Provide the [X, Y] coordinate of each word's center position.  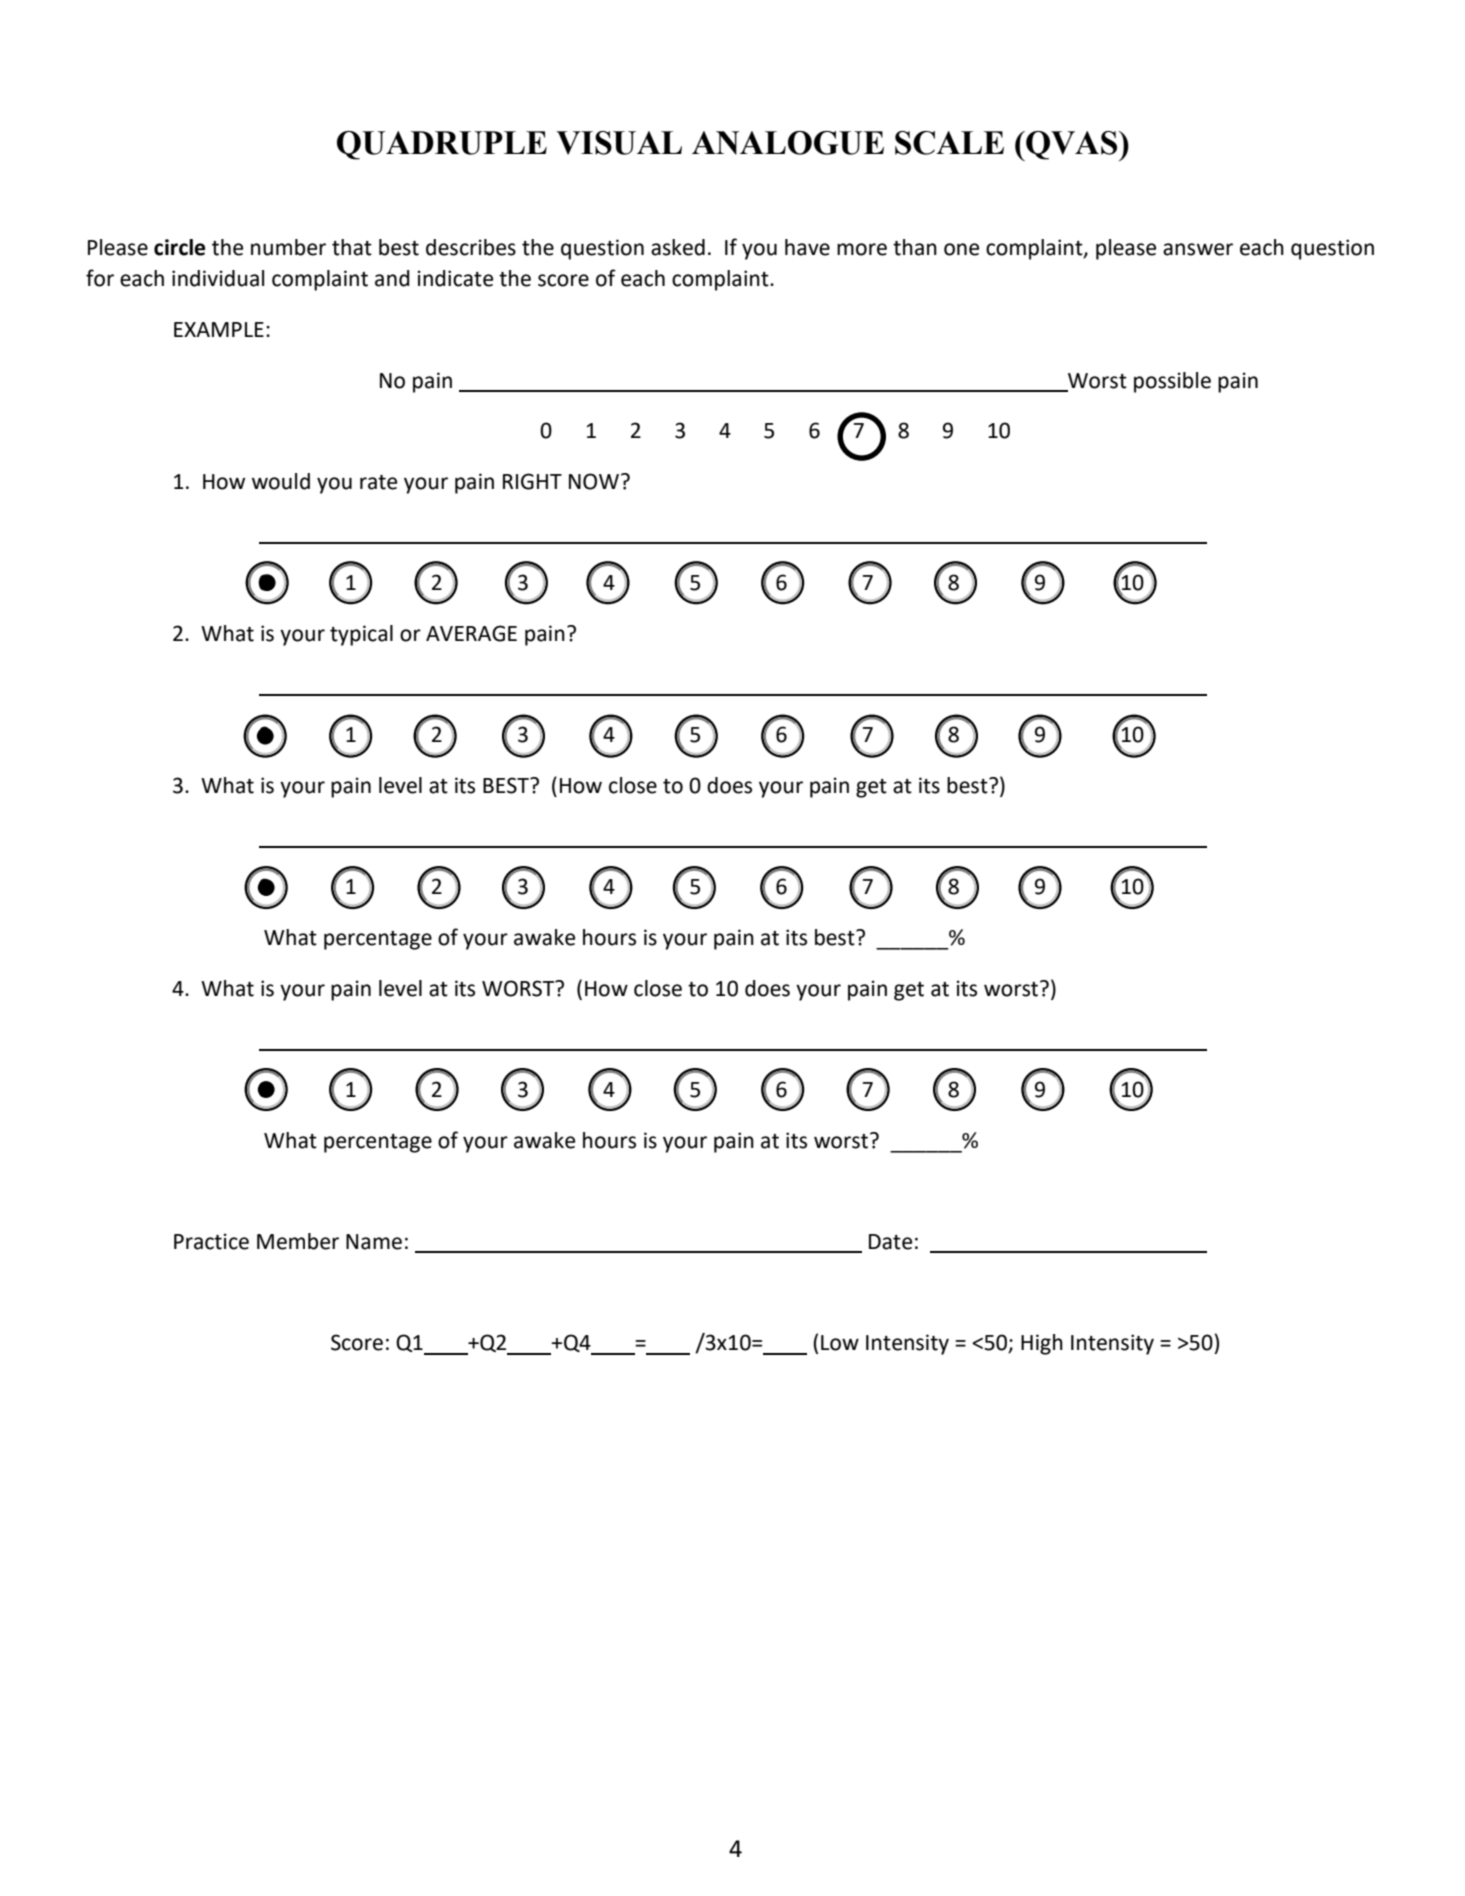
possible [1172, 382]
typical [361, 635]
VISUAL [619, 143]
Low [840, 1343]
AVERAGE [471, 633]
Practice [211, 1241]
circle [179, 247]
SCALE [949, 143]
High [1042, 1344]
